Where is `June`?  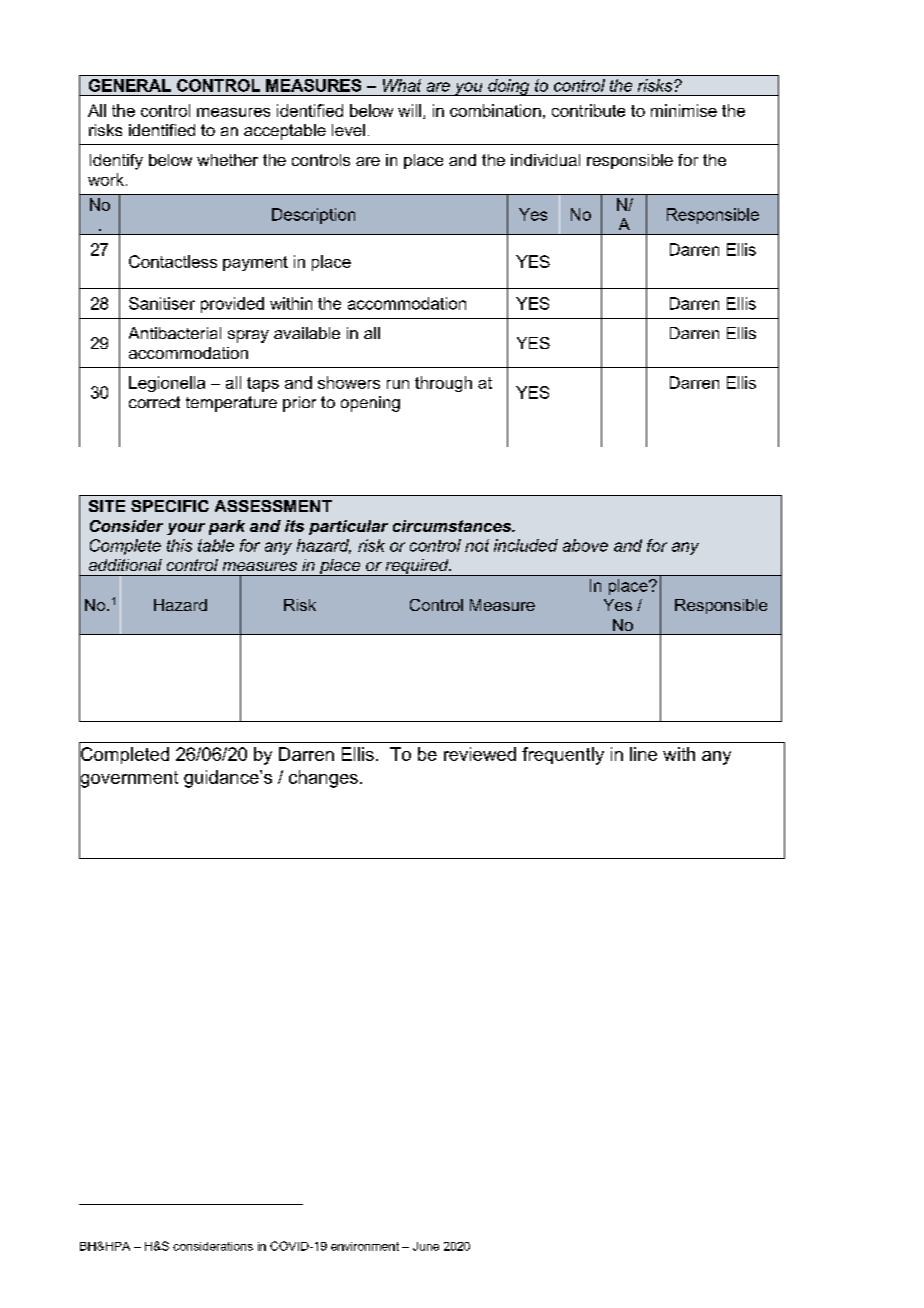
June is located at coordinates (426, 1246).
